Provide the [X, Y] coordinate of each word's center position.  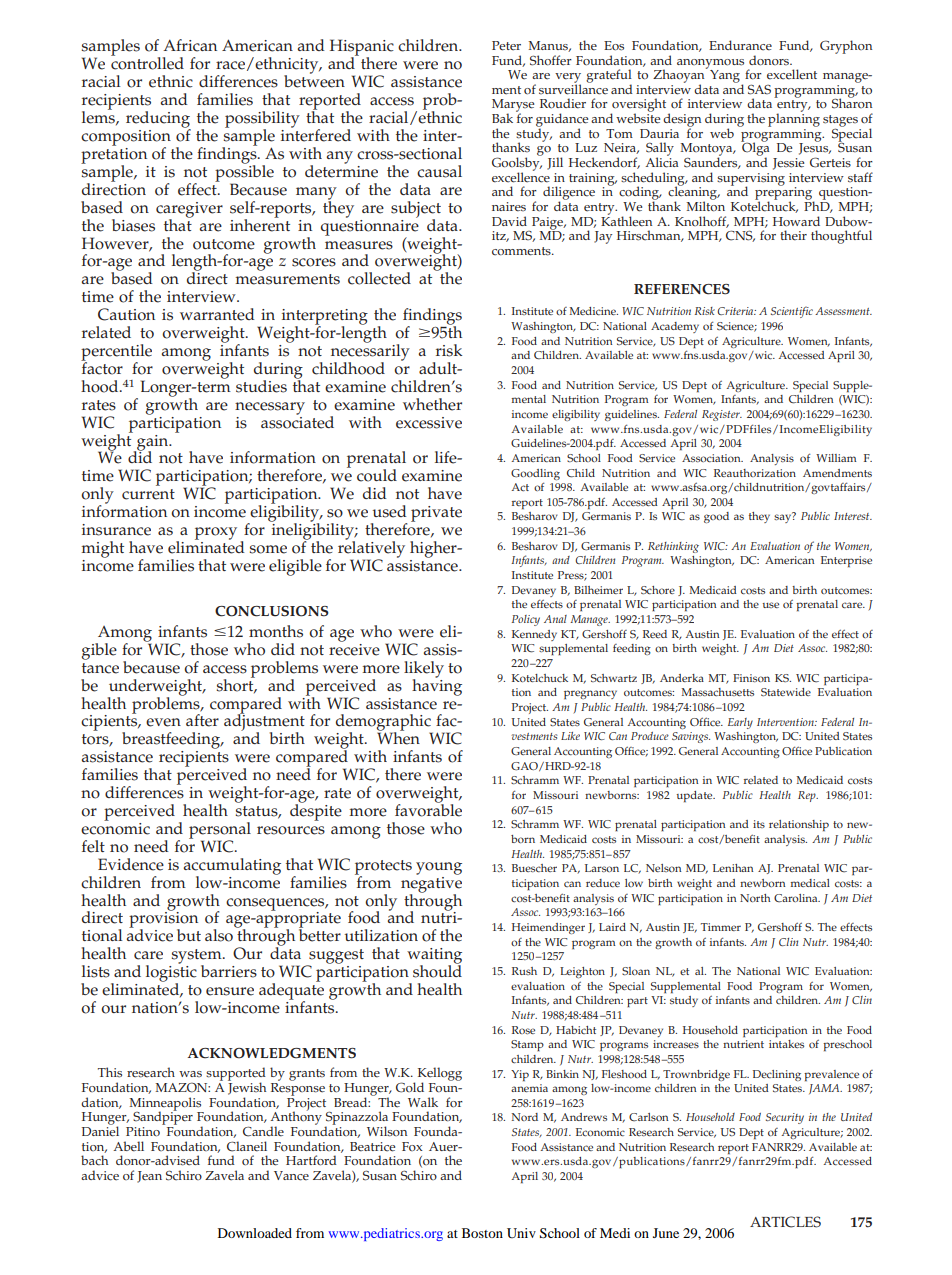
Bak [502, 118]
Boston [482, 1233]
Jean [149, 1177]
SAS [759, 89]
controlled [147, 62]
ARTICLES [785, 1222]
